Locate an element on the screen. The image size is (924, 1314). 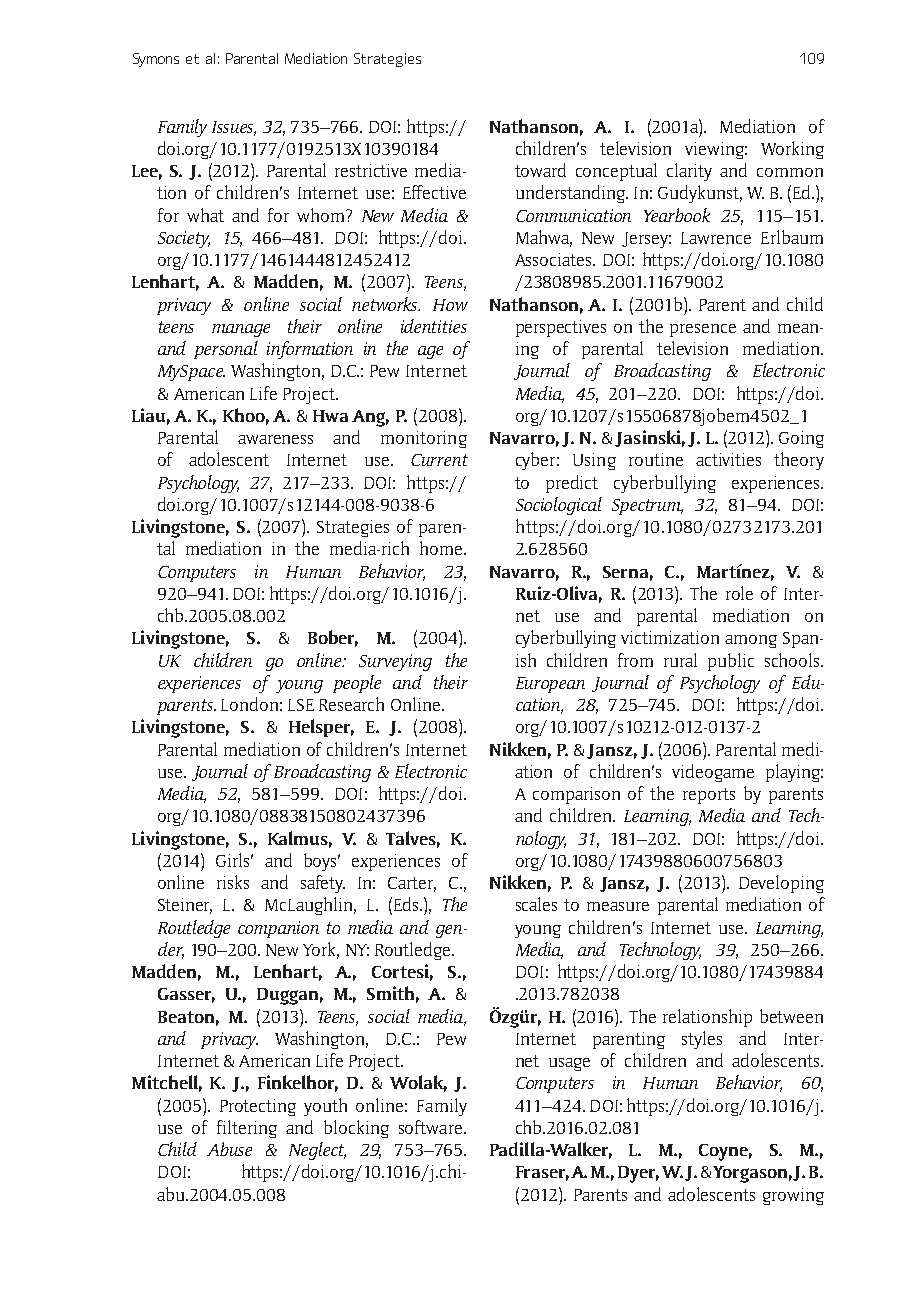
European is located at coordinates (550, 685).
